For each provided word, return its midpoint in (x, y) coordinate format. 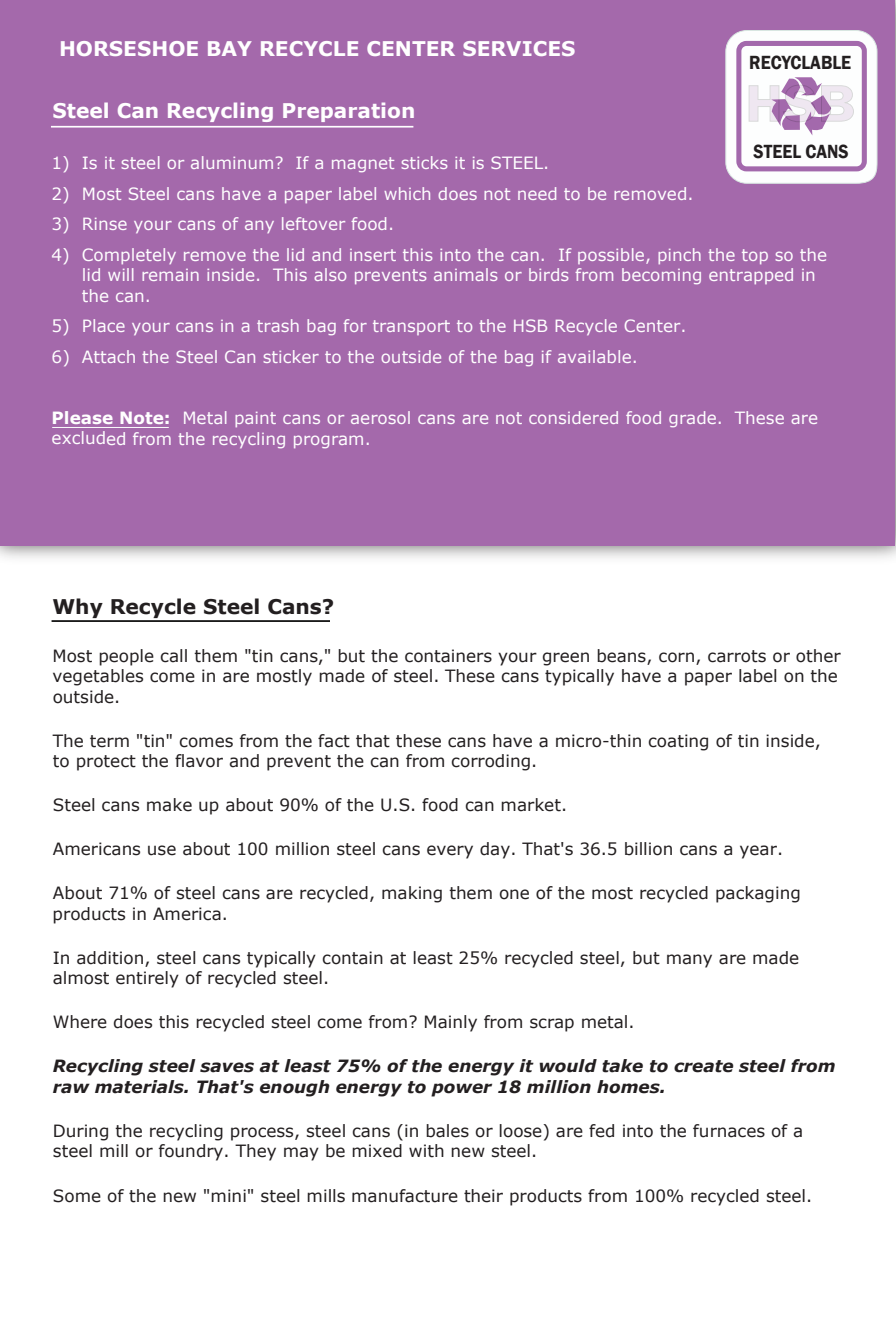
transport (411, 327)
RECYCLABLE (800, 62)
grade (692, 419)
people (126, 657)
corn (676, 657)
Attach (108, 356)
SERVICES (519, 48)
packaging (758, 894)
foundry (192, 1152)
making (412, 894)
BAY (230, 48)
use (162, 850)
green (566, 659)
